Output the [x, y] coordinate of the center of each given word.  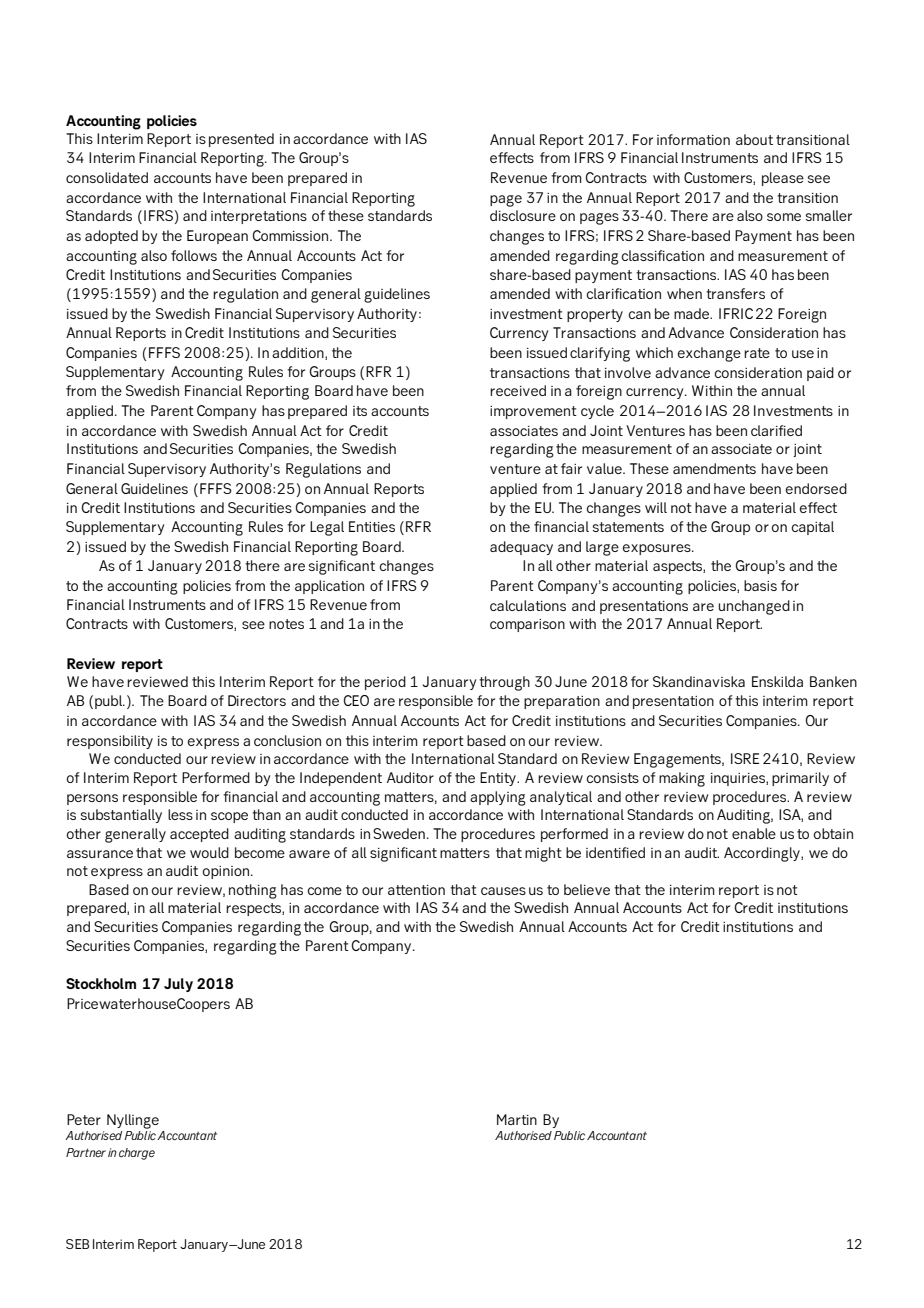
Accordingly [763, 854]
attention [416, 890]
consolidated [107, 177]
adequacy [521, 548]
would [209, 852]
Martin [517, 1119]
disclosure [523, 215]
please [783, 179]
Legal [327, 528]
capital [813, 528]
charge [137, 1154]
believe [587, 889]
